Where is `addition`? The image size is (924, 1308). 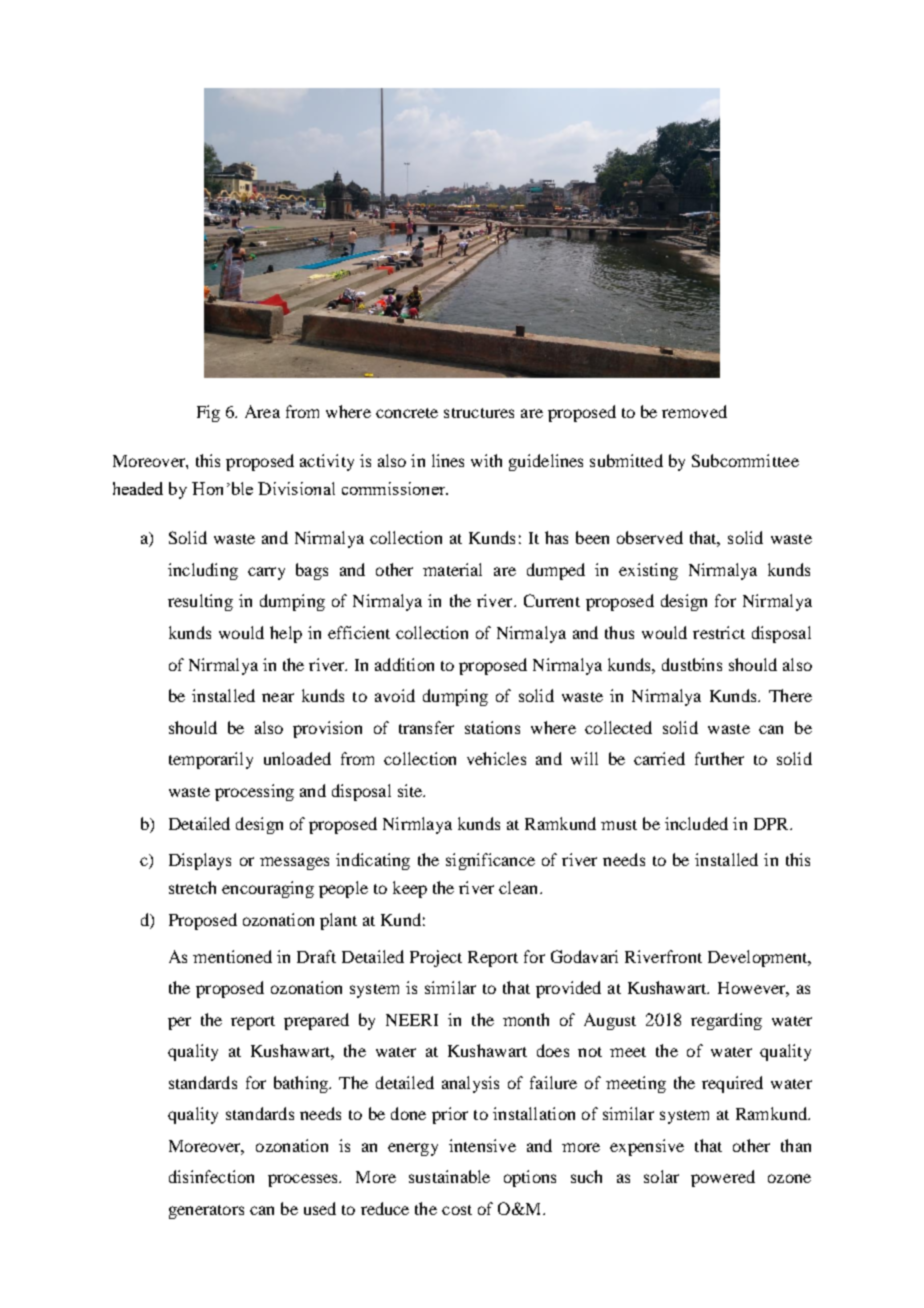
addition is located at coordinates (404, 664).
